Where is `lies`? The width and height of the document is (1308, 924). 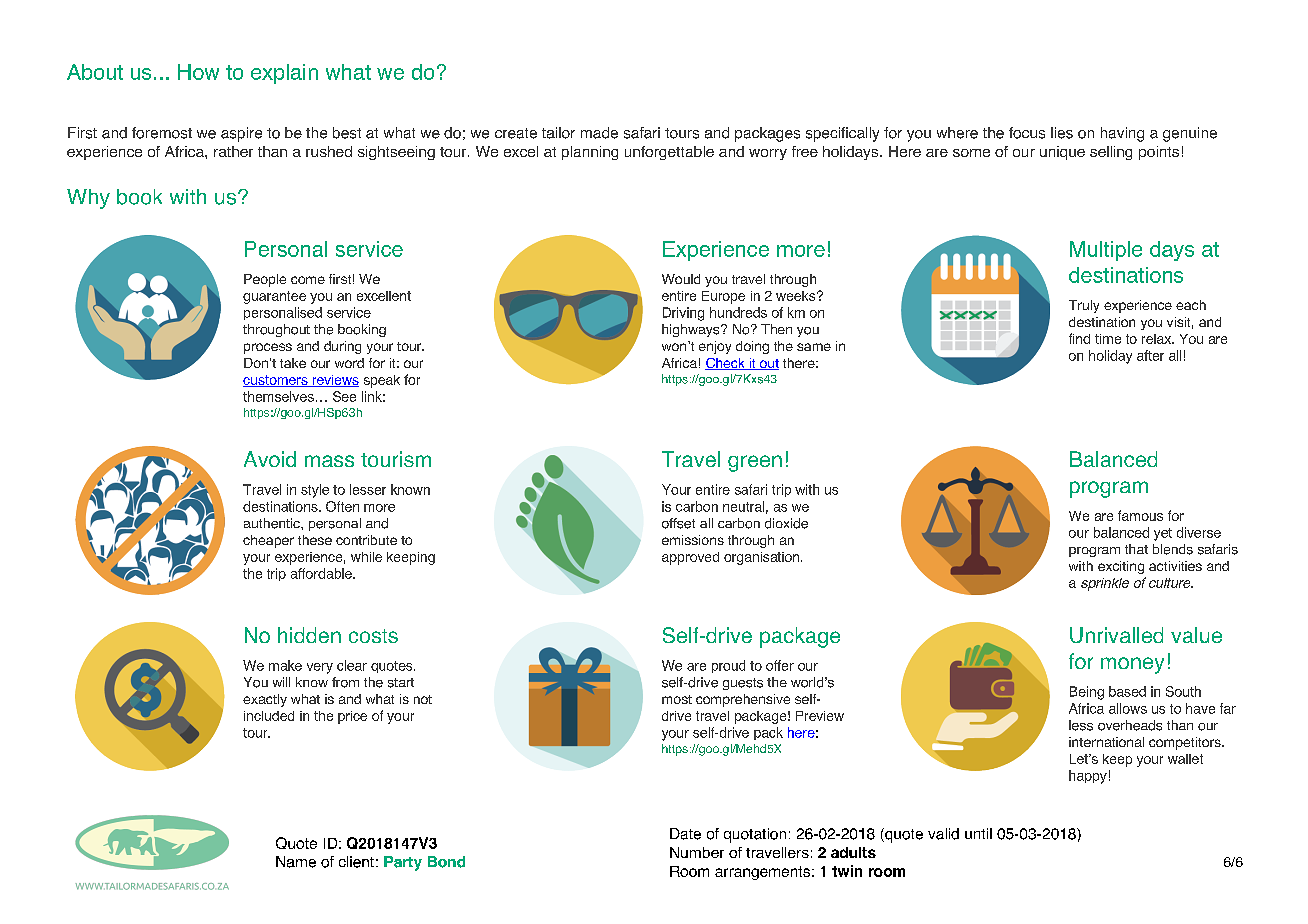
lies is located at coordinates (1062, 133).
